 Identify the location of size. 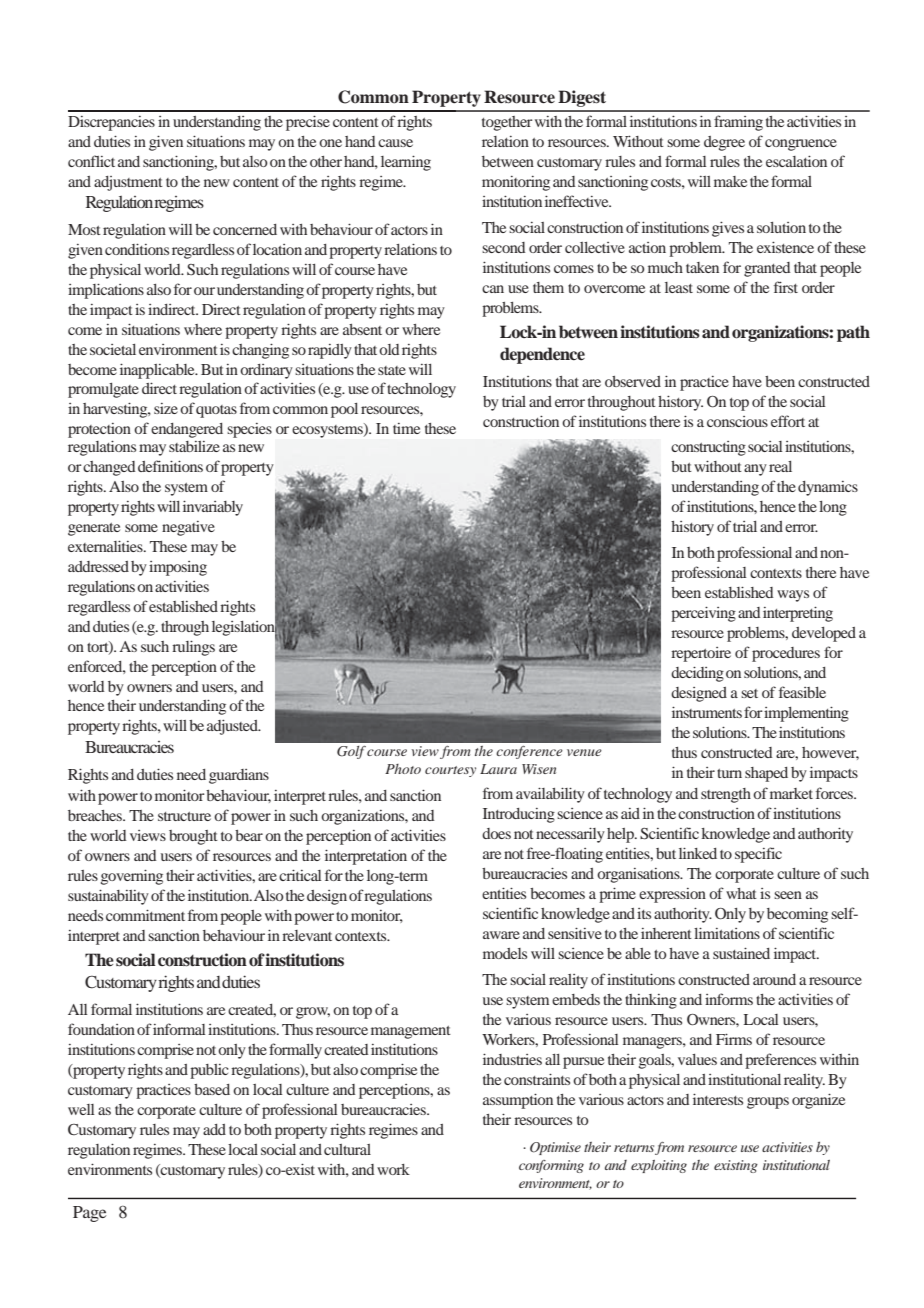
(166, 408).
